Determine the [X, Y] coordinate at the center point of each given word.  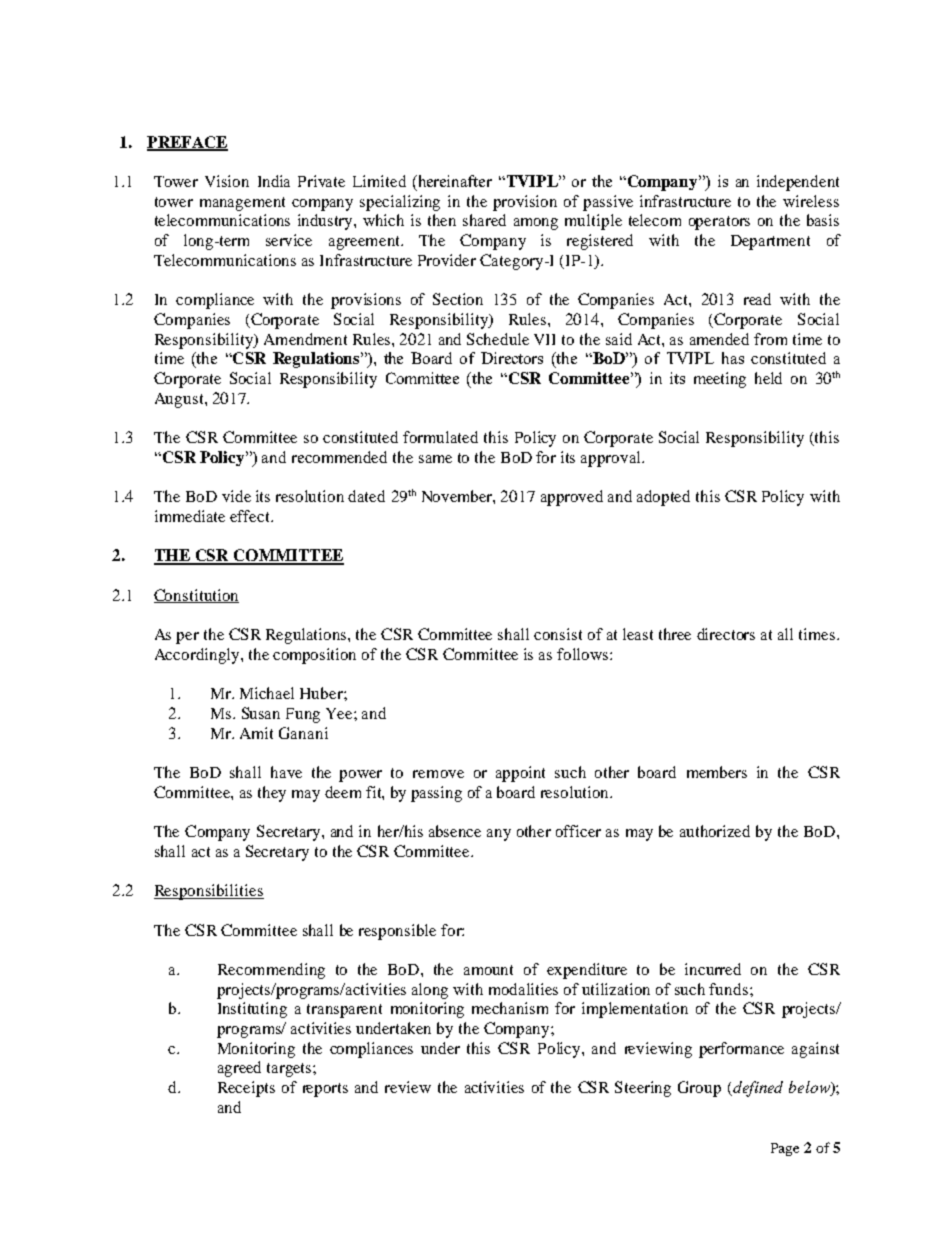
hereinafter [454, 181]
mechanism [510, 1008]
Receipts [246, 1089]
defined [757, 1089]
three [675, 634]
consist [558, 634]
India [274, 181]
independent [798, 183]
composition [314, 656]
